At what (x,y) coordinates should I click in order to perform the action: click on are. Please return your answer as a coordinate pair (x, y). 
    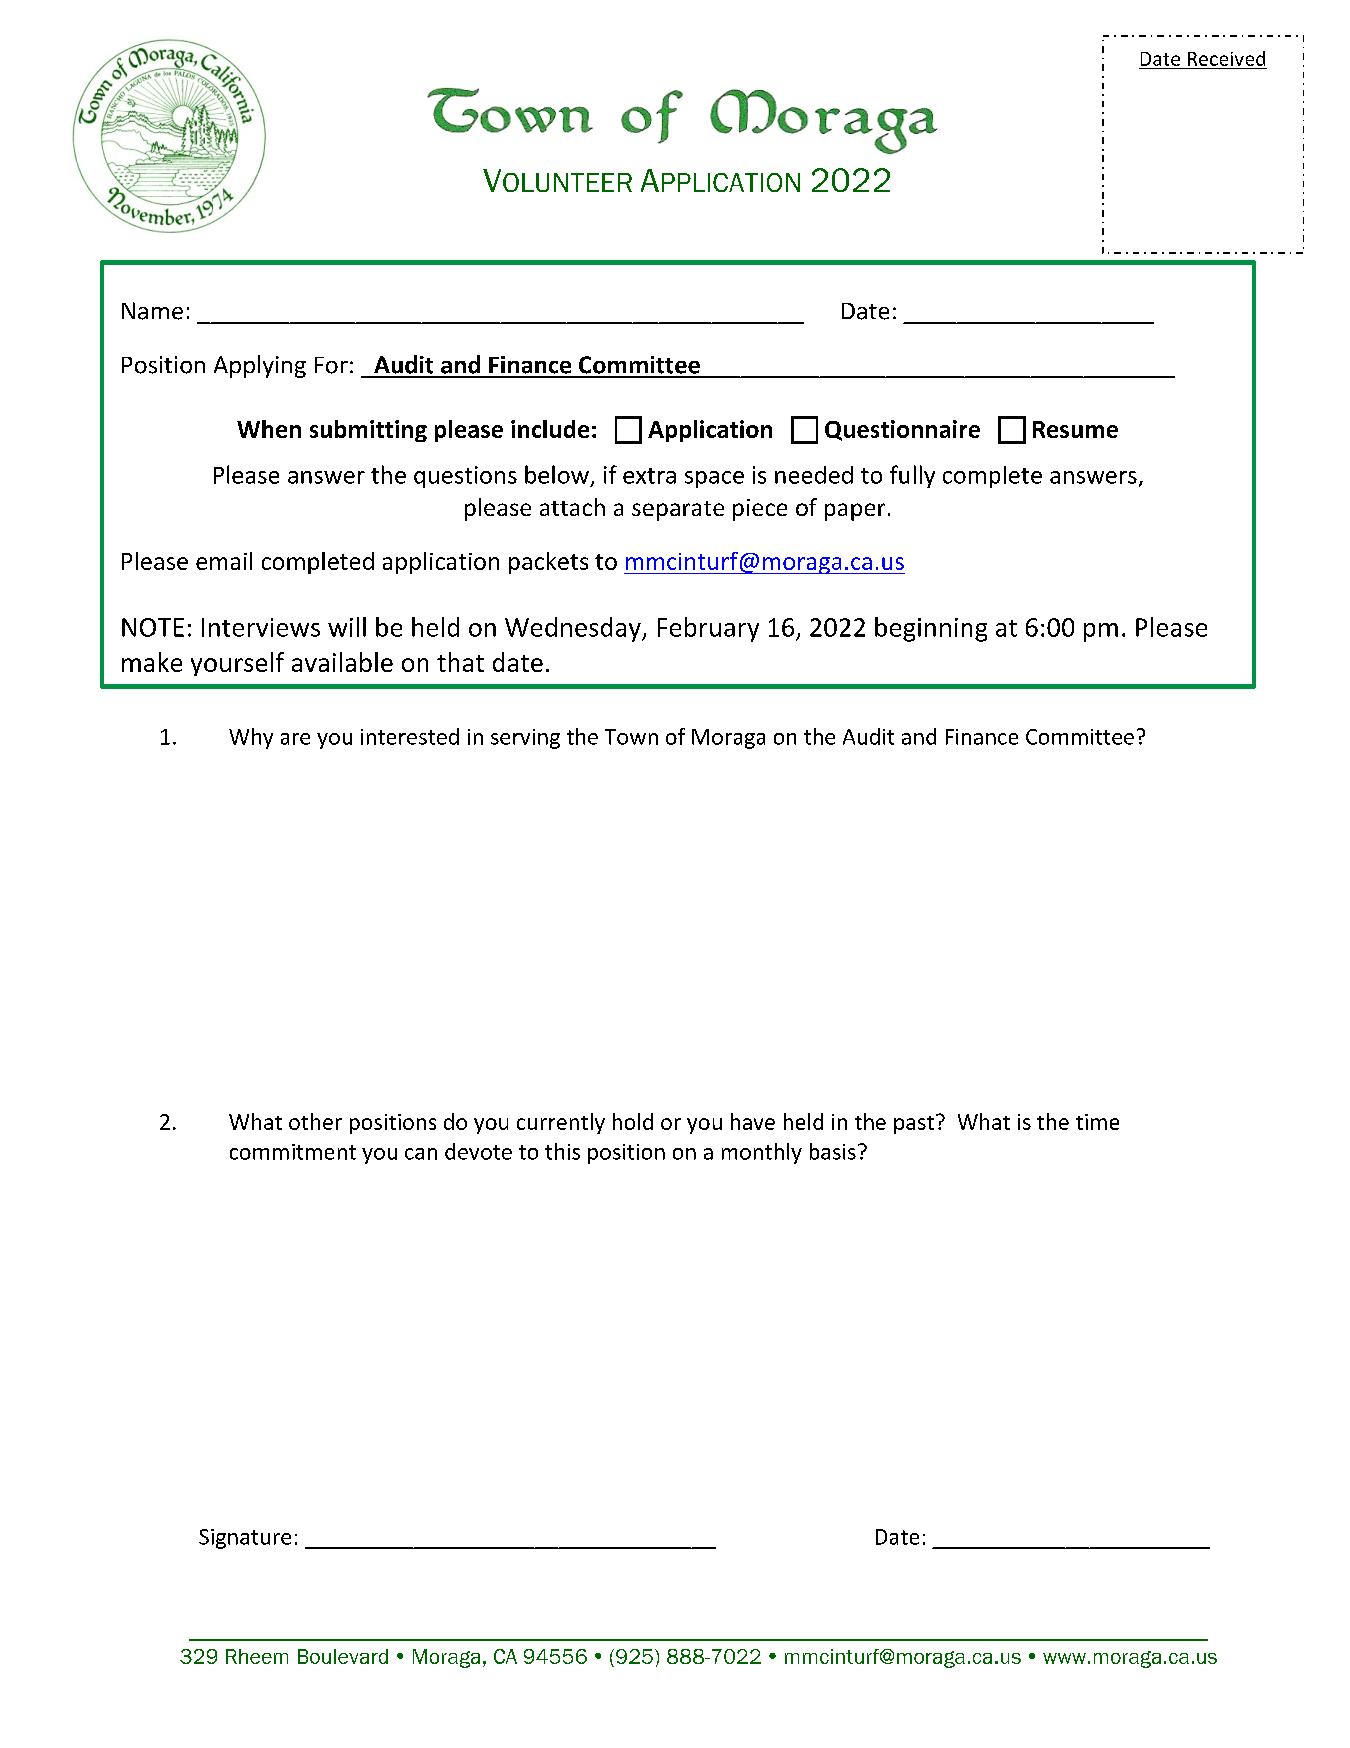
    Looking at the image, I should click on (295, 739).
